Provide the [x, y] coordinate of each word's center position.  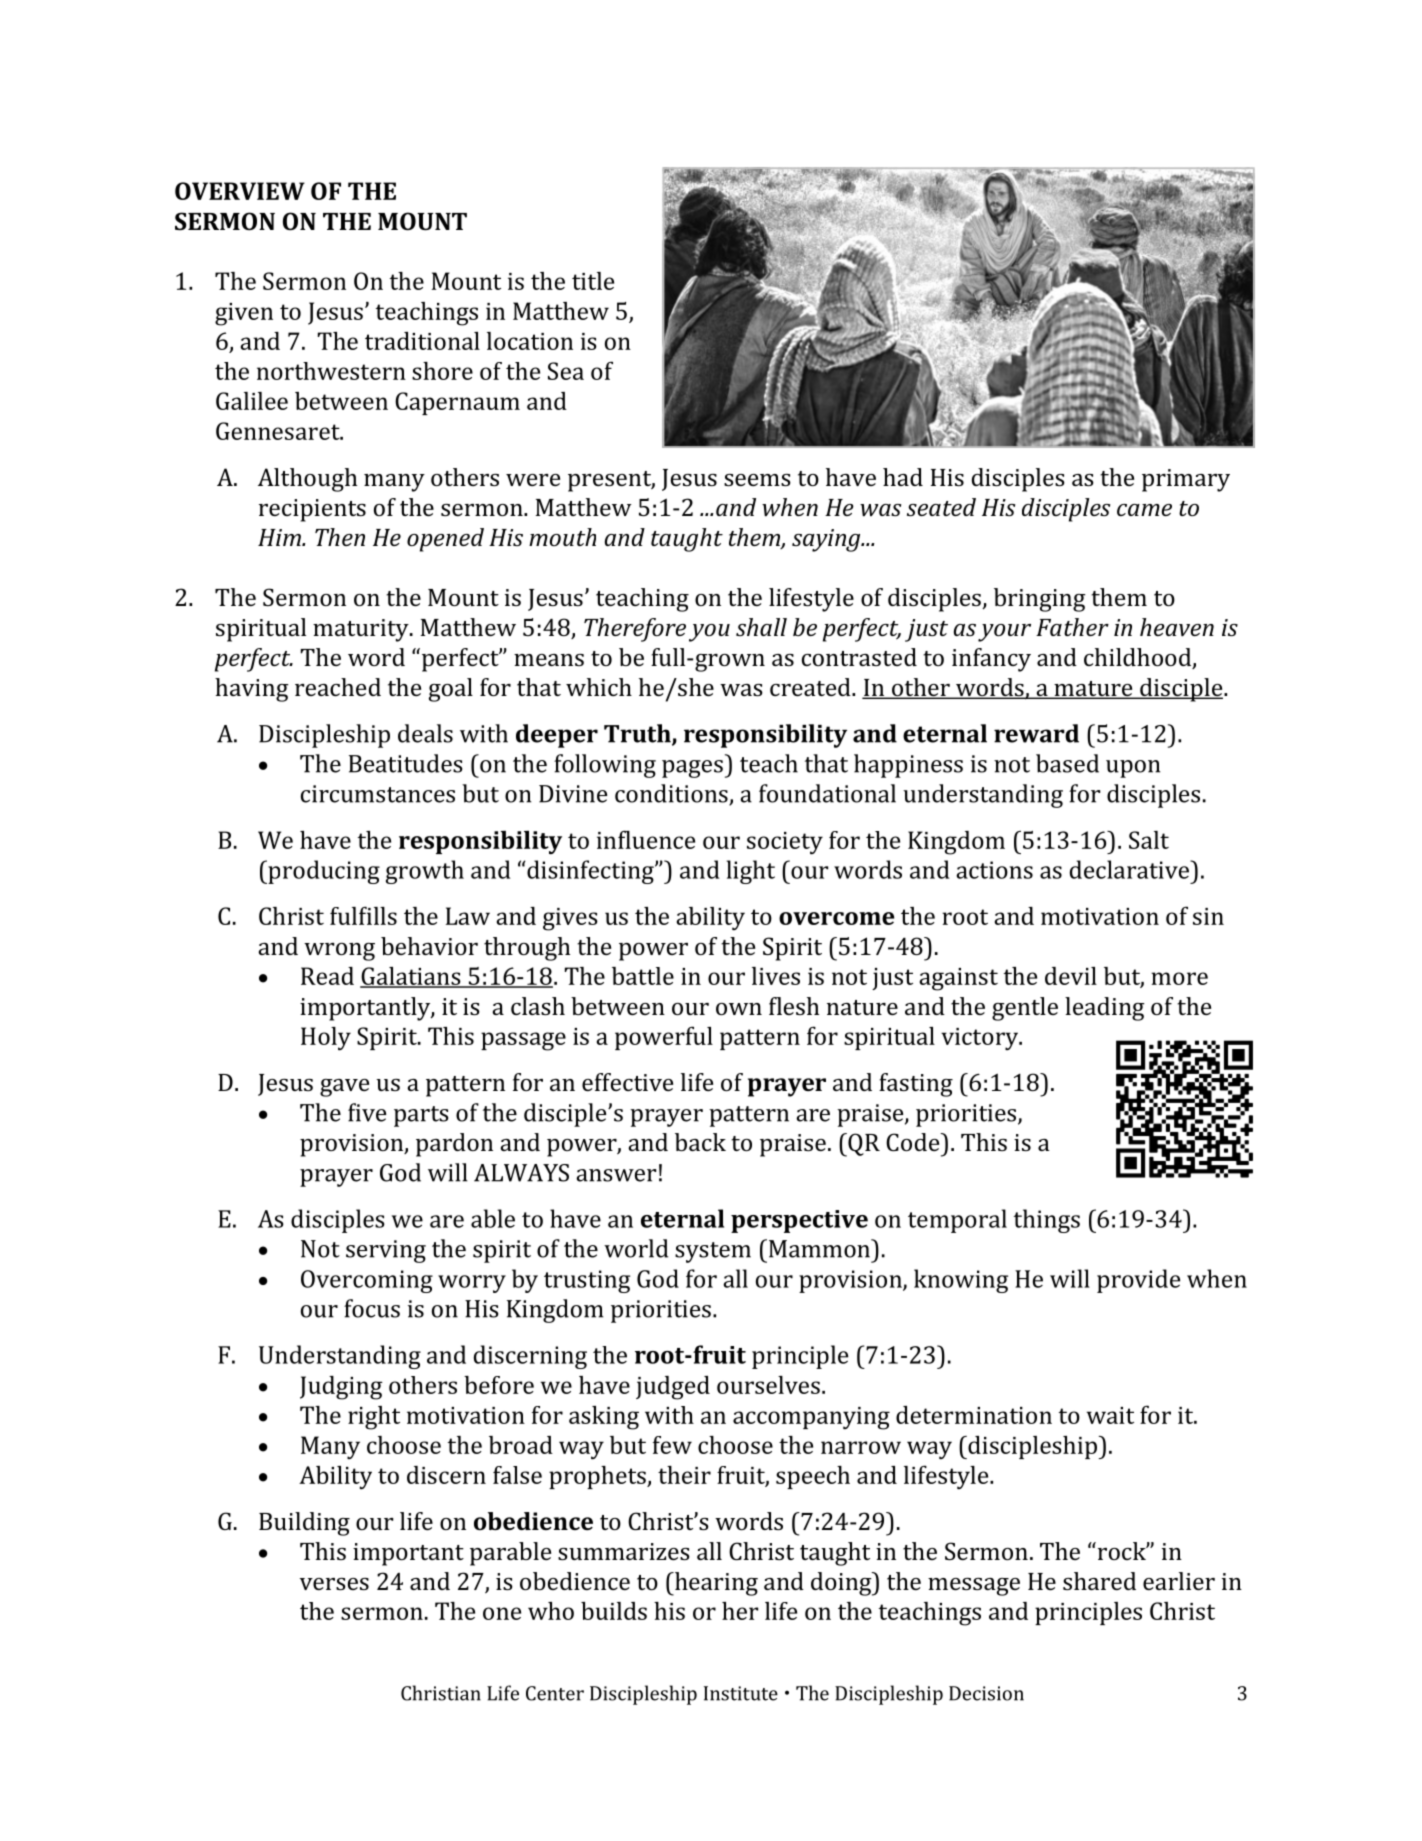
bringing [1040, 600]
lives [776, 976]
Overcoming [367, 1281]
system [713, 1252]
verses [334, 1584]
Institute [741, 1693]
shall [761, 627]
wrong [339, 951]
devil [1071, 976]
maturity [362, 630]
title [593, 281]
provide [1138, 1281]
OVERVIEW [240, 191]
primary [1186, 480]
